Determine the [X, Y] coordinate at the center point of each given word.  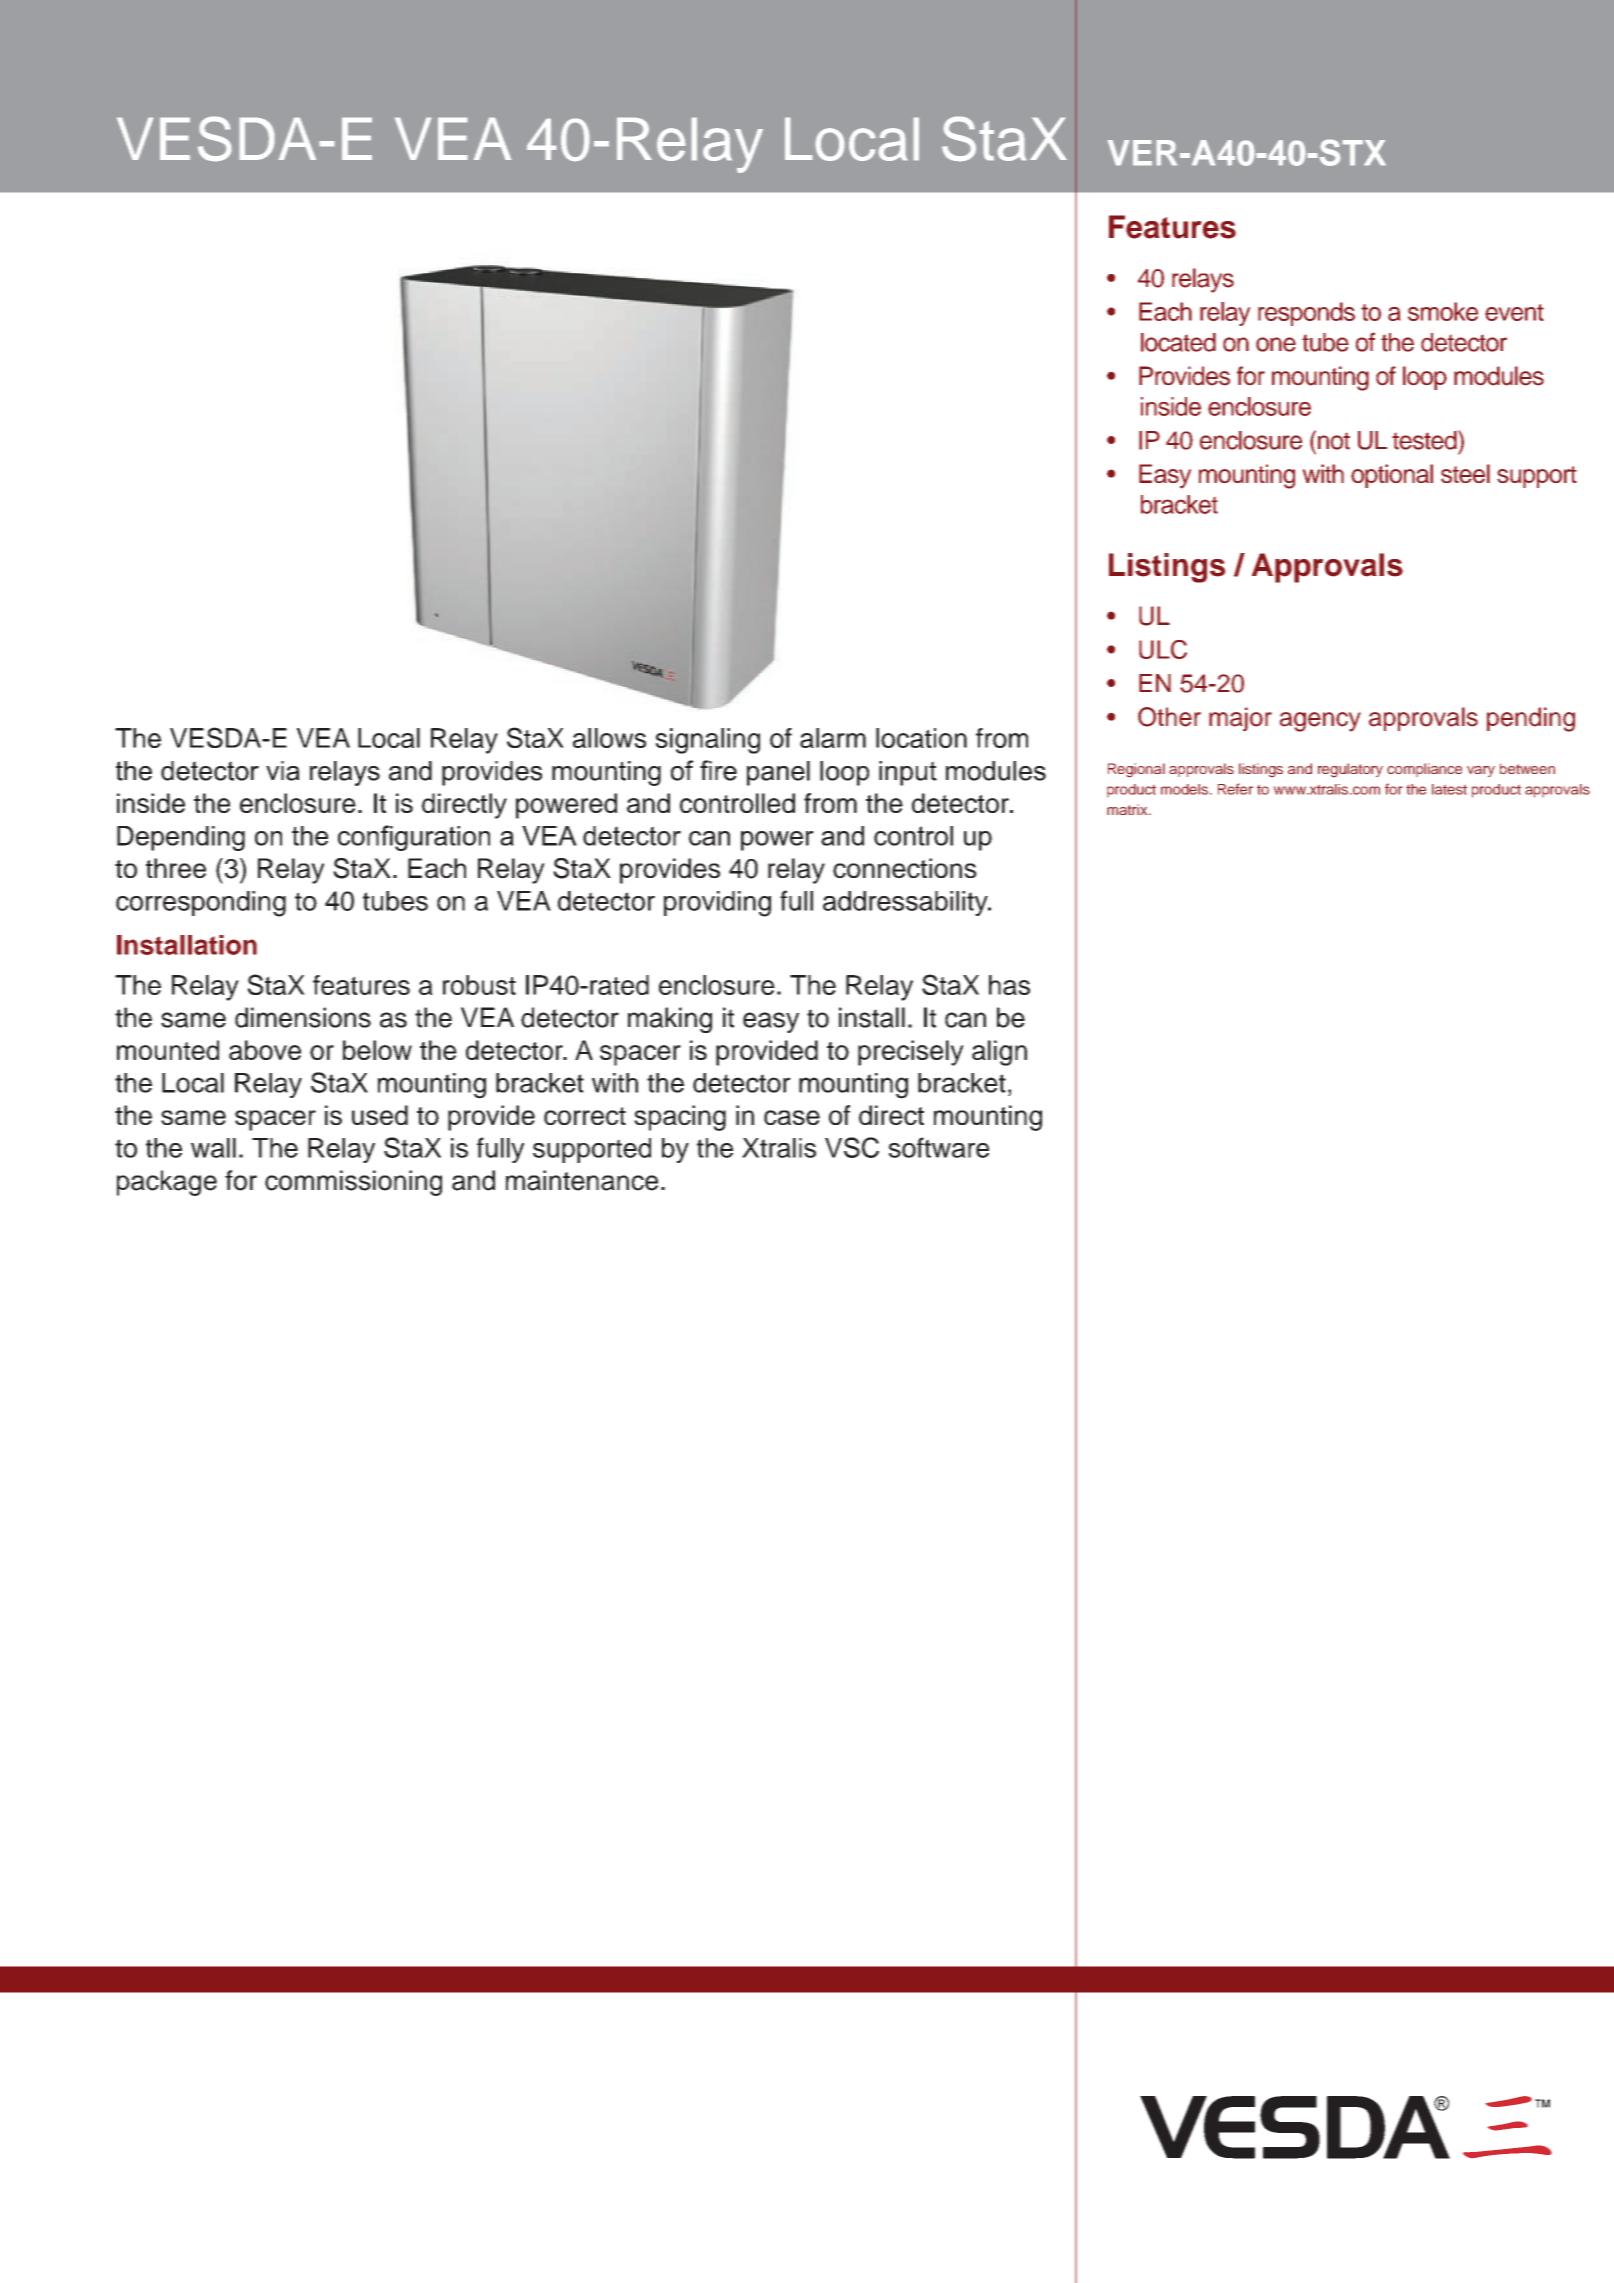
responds [1306, 314]
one [1276, 344]
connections [905, 868]
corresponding [201, 904]
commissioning [353, 1183]
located [1178, 342]
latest [1449, 789]
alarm [833, 738]
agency [1320, 722]
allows [609, 738]
